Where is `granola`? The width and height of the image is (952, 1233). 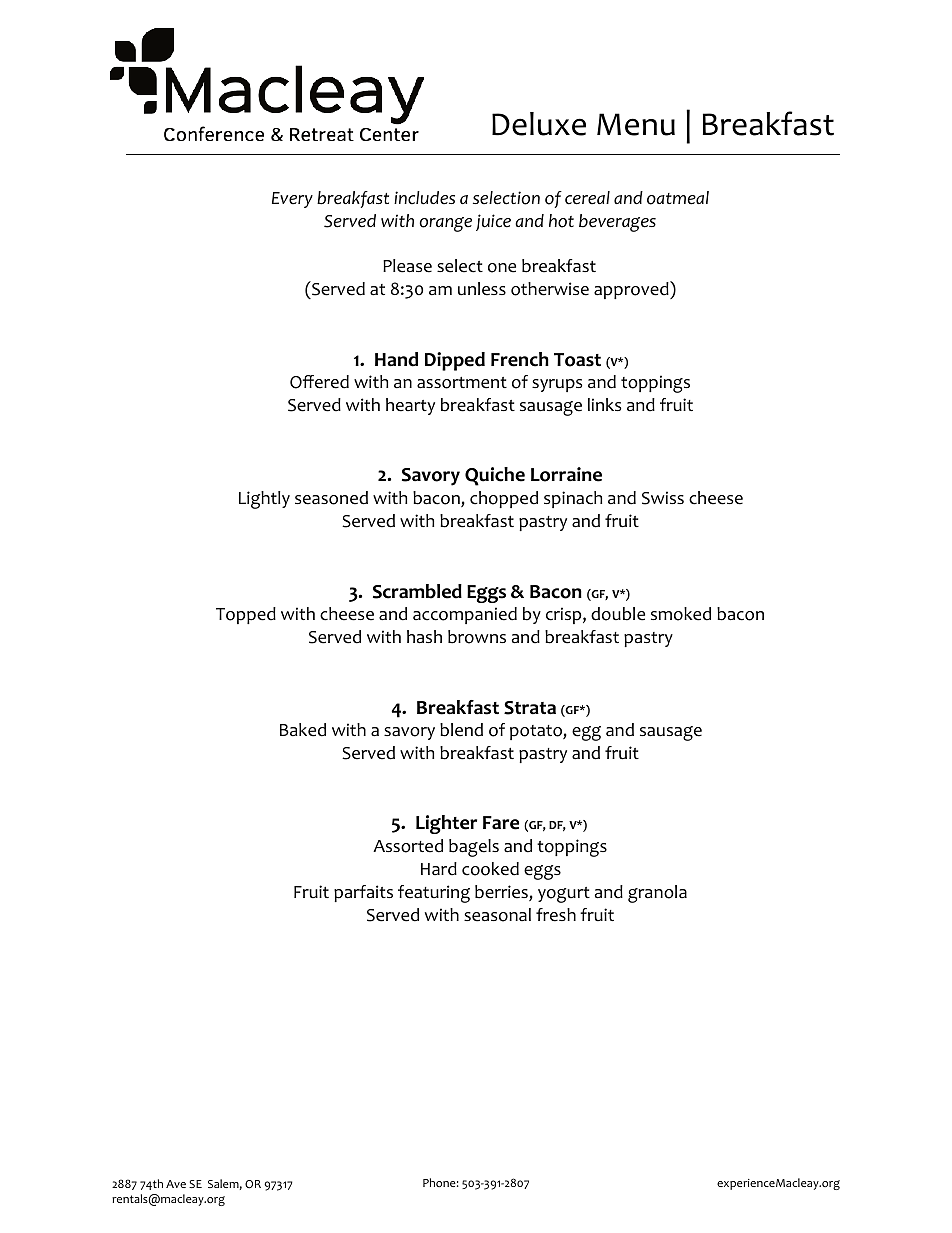
granola is located at coordinates (657, 894).
